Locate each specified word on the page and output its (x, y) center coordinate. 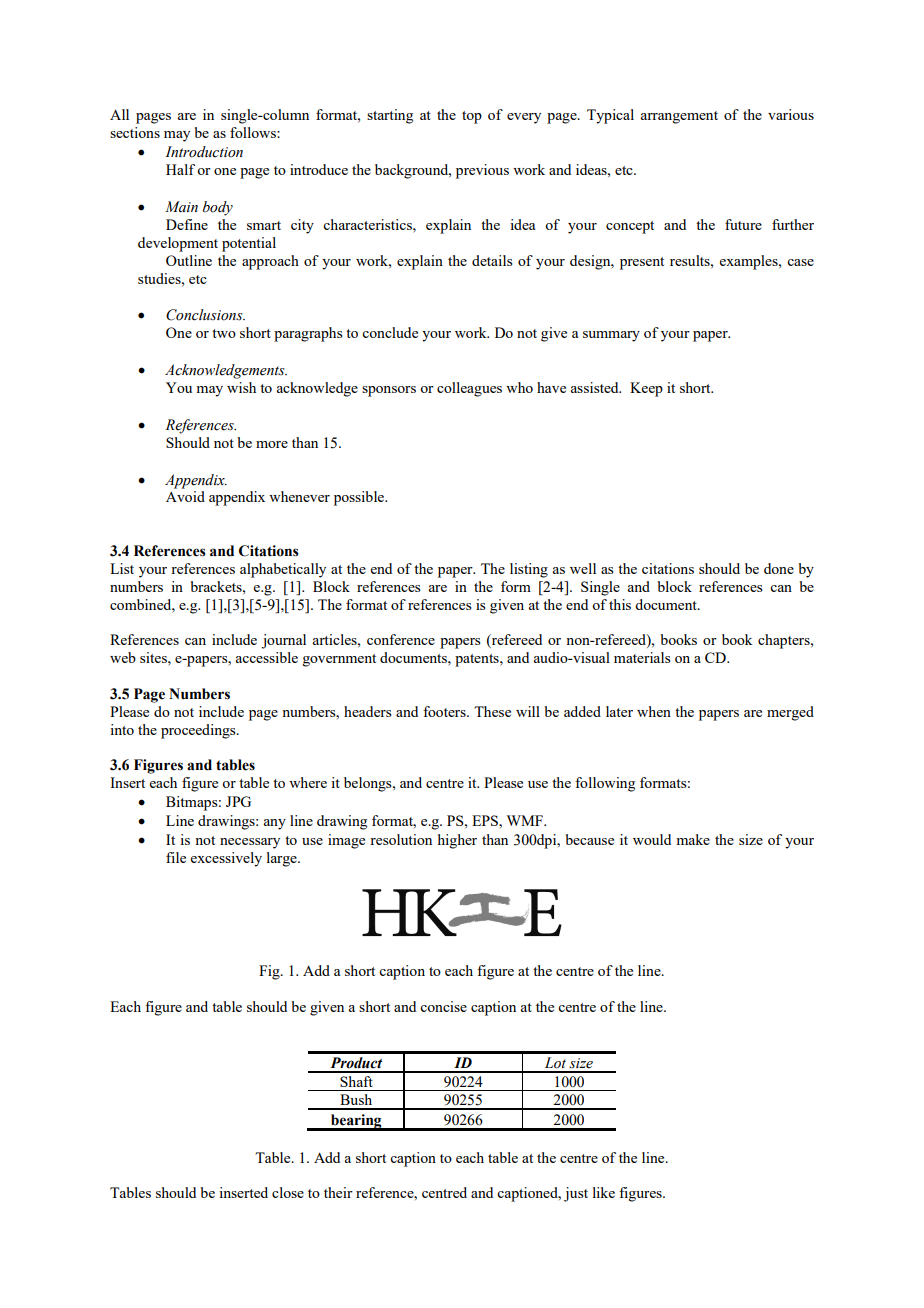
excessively (226, 859)
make (693, 839)
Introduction (204, 152)
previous (482, 171)
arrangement (679, 117)
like (604, 1192)
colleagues (469, 389)
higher (457, 841)
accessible (266, 657)
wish (241, 387)
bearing (356, 1122)
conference (401, 639)
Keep (646, 389)
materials (642, 657)
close (288, 1192)
